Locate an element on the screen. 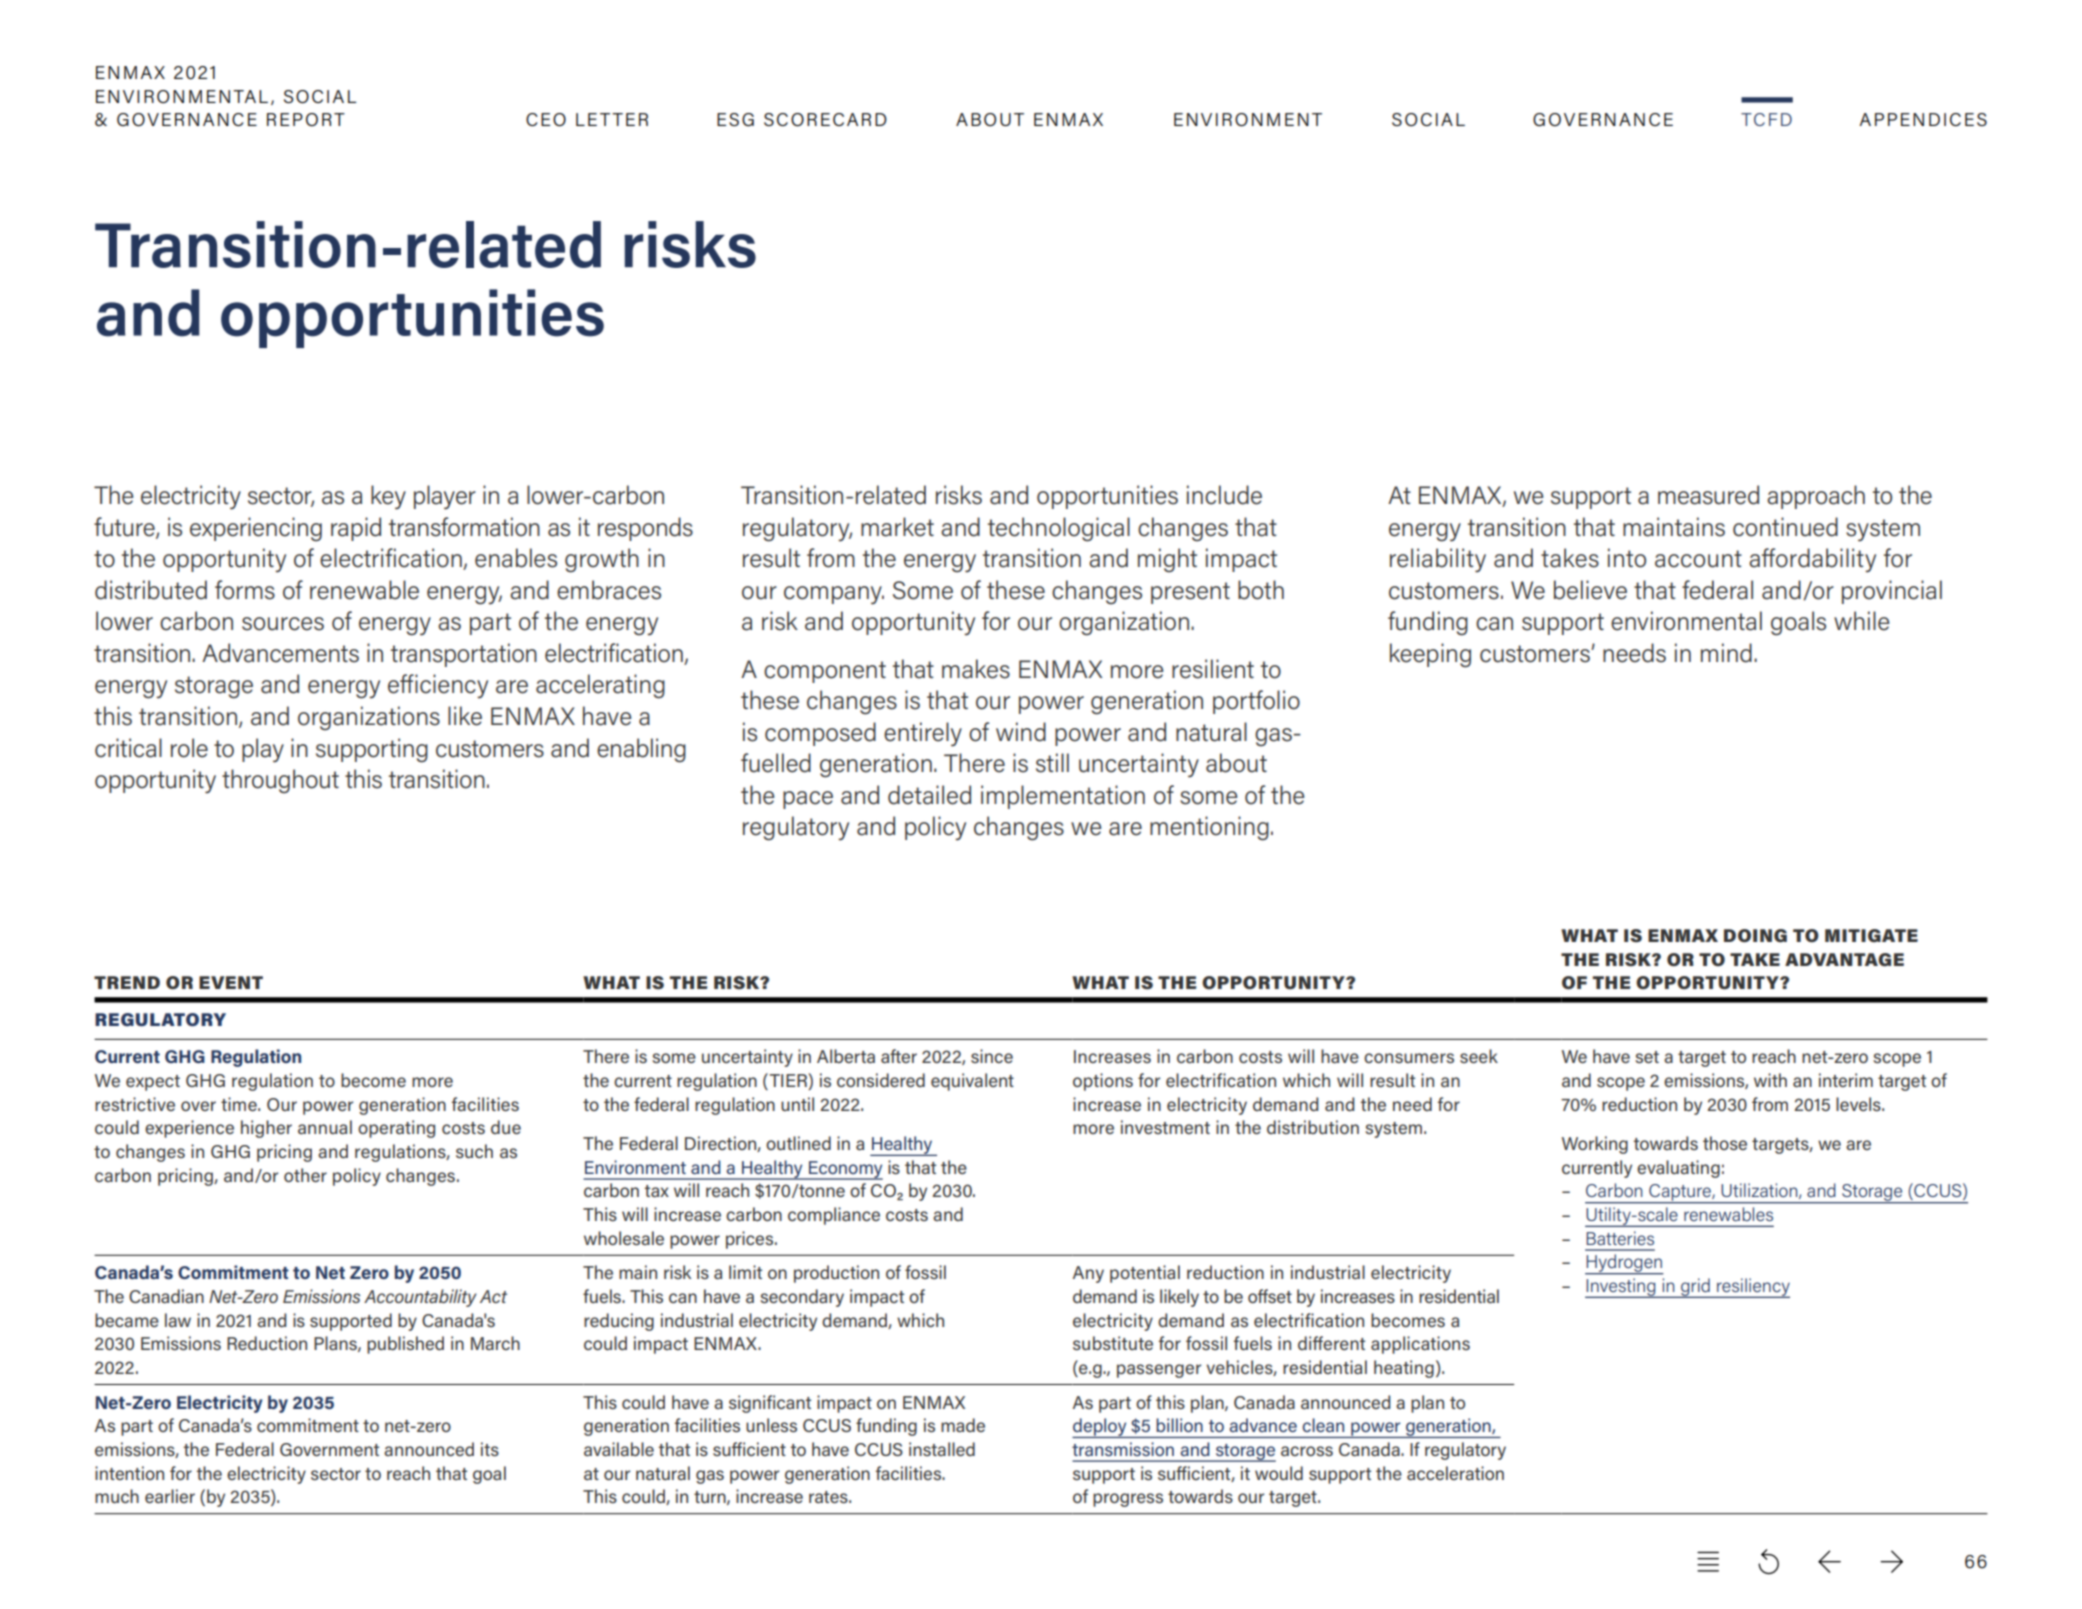  rapid is located at coordinates (356, 529).
